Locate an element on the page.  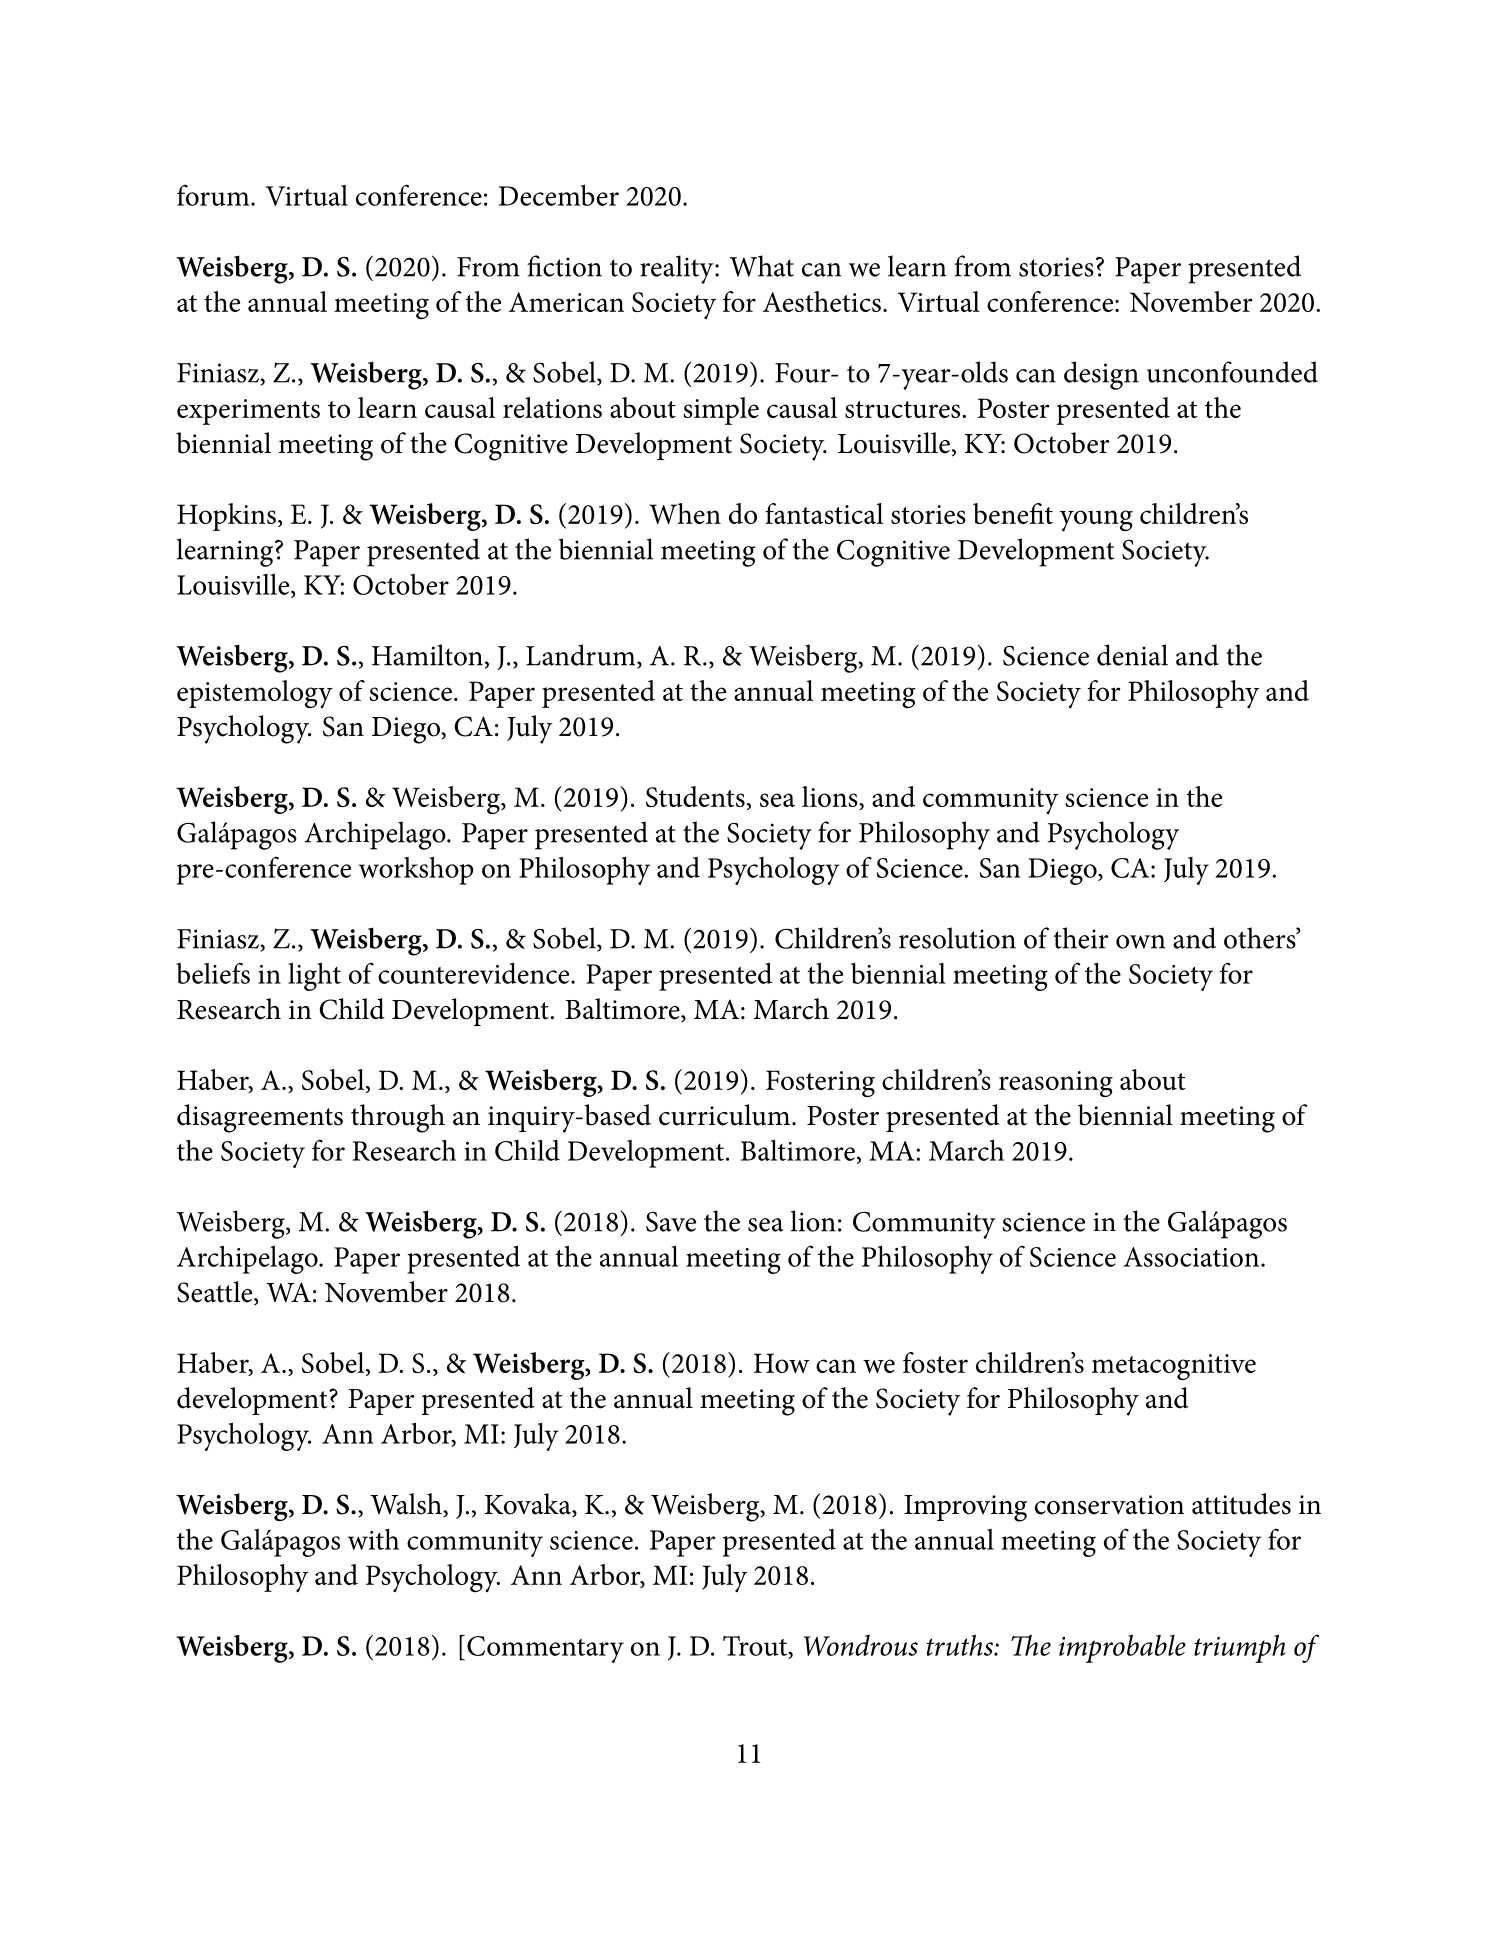
light is located at coordinates (314, 977).
